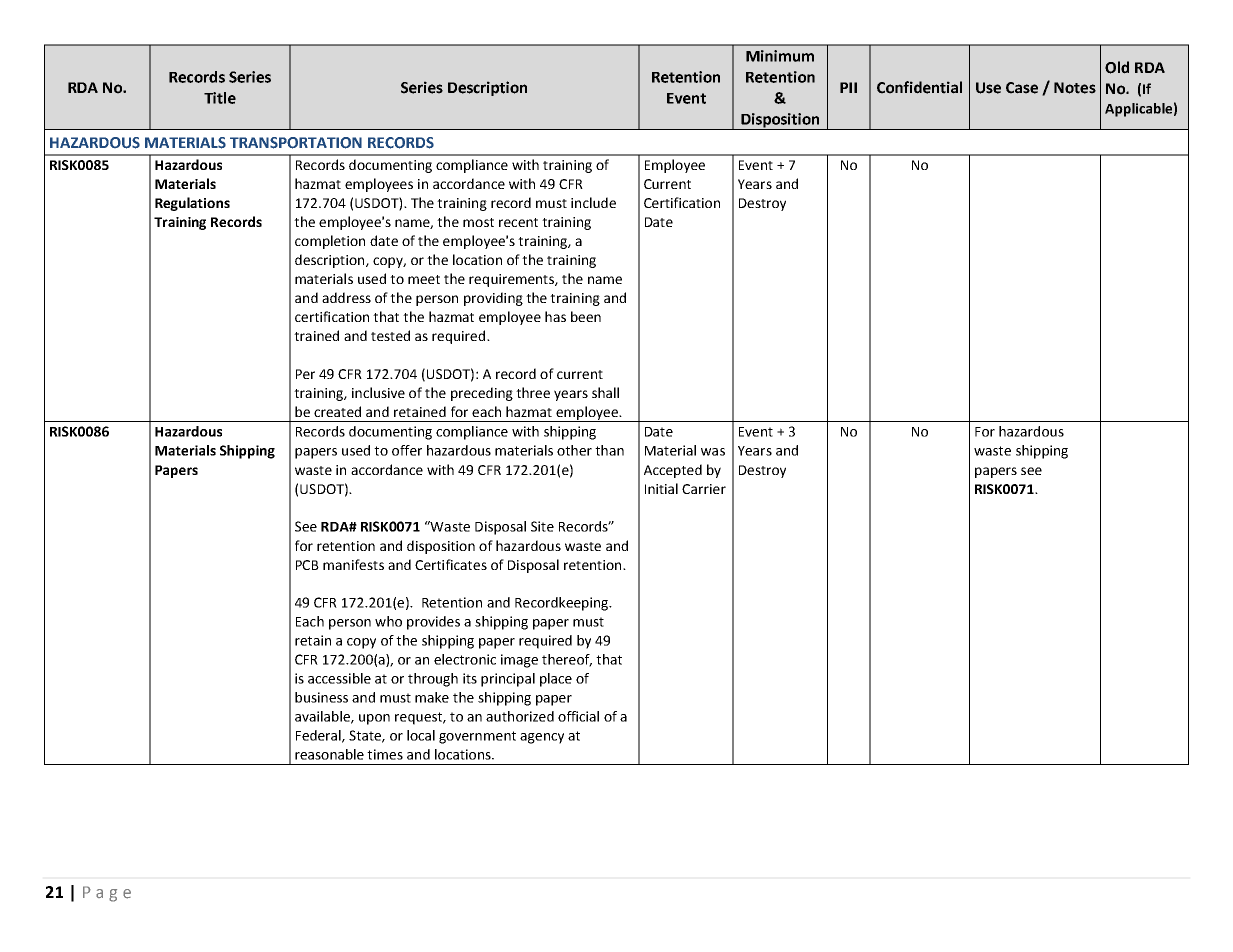 The height and width of the document is (952, 1233). Describe the element at coordinates (780, 56) in the document. I see `Minimum` at that location.
